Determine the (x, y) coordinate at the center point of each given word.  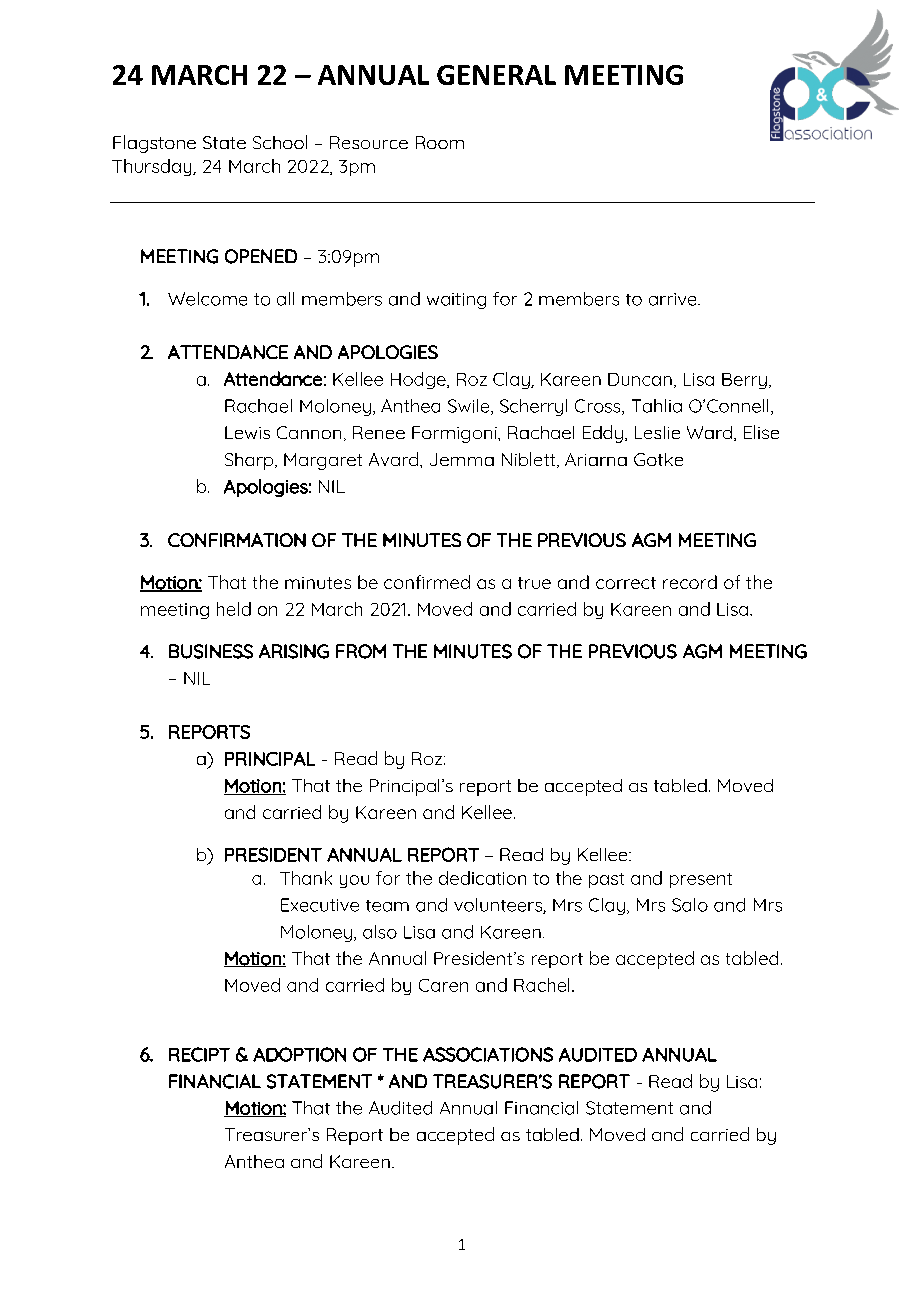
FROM (361, 651)
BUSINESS (211, 651)
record (690, 582)
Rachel (541, 985)
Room (440, 142)
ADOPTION (299, 1054)
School (280, 142)
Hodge (419, 380)
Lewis (247, 432)
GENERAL (496, 75)
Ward (709, 432)
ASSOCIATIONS (488, 1054)
